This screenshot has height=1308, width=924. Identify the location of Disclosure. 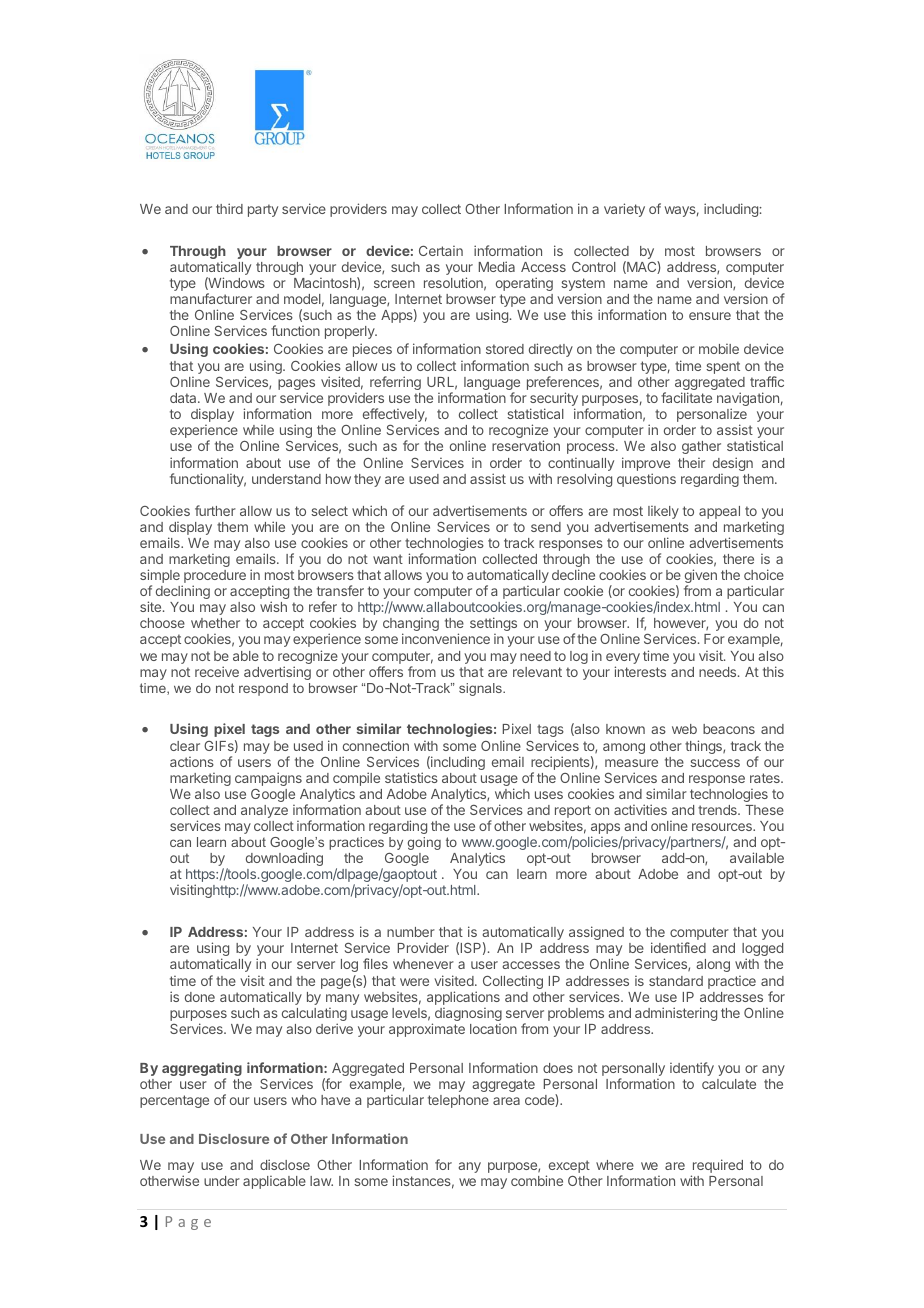
(234, 1138).
